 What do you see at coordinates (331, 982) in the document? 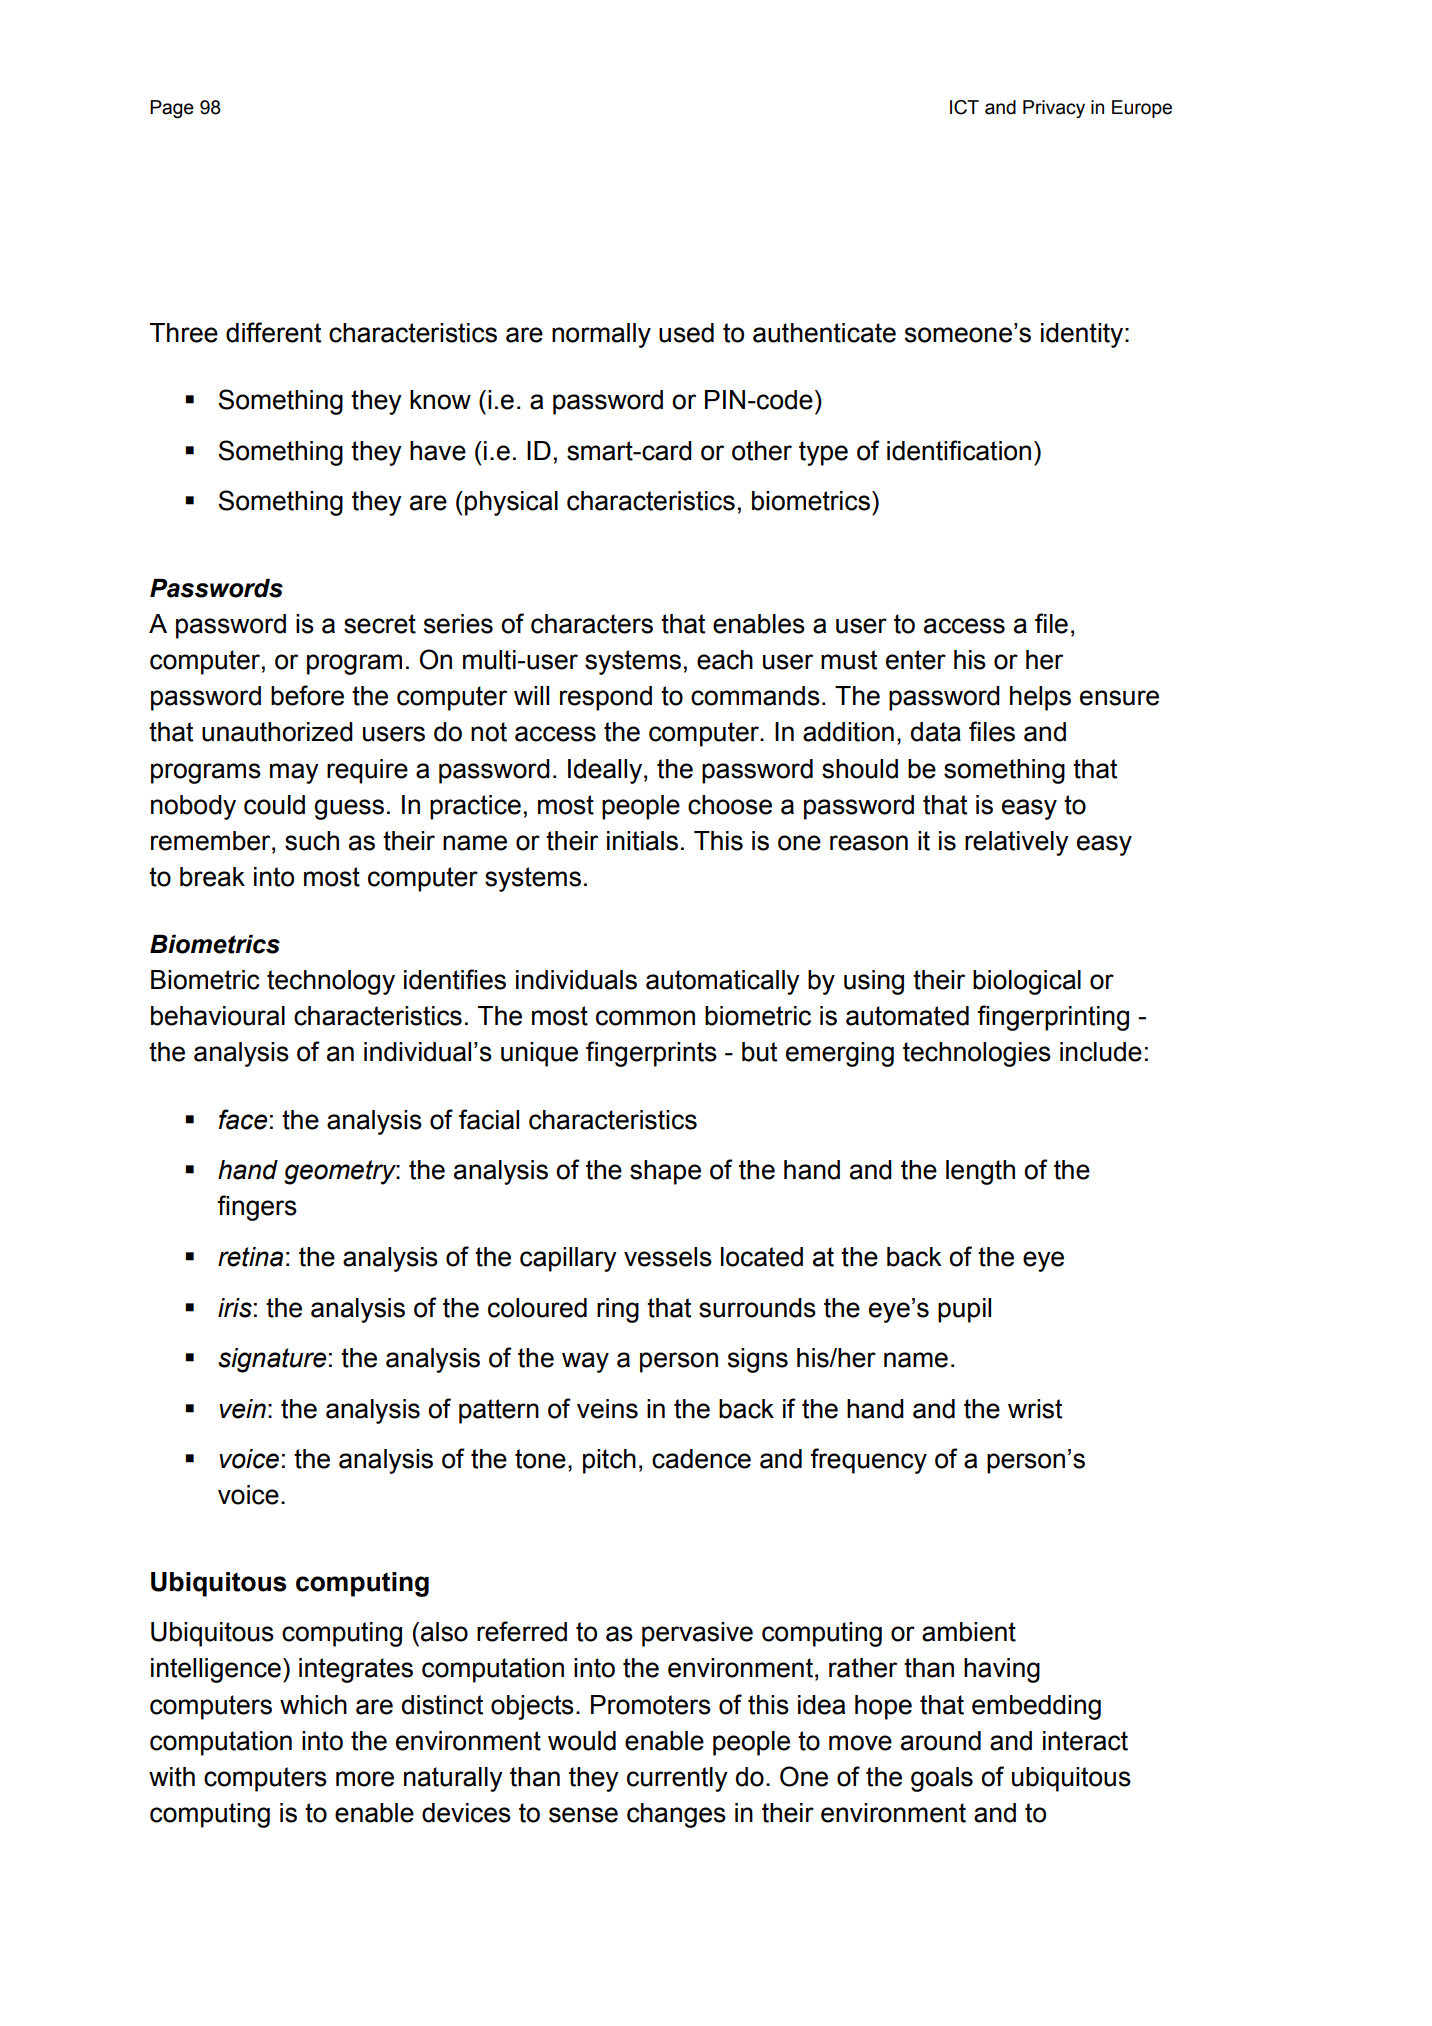
I see `technology` at bounding box center [331, 982].
